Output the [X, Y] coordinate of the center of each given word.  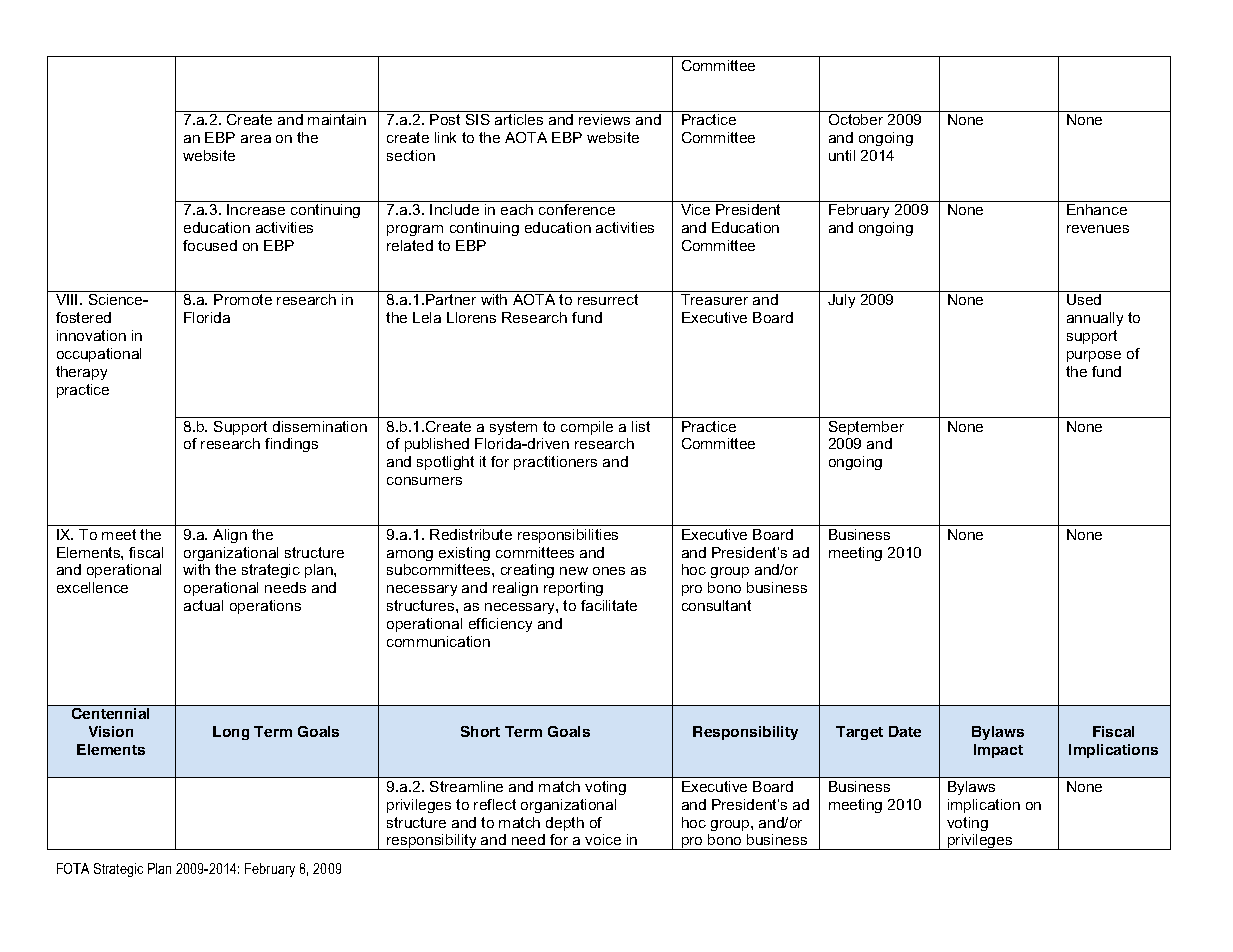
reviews [604, 119]
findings [291, 445]
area [256, 139]
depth [565, 824]
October [856, 119]
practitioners [555, 463]
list [641, 426]
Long [231, 733]
